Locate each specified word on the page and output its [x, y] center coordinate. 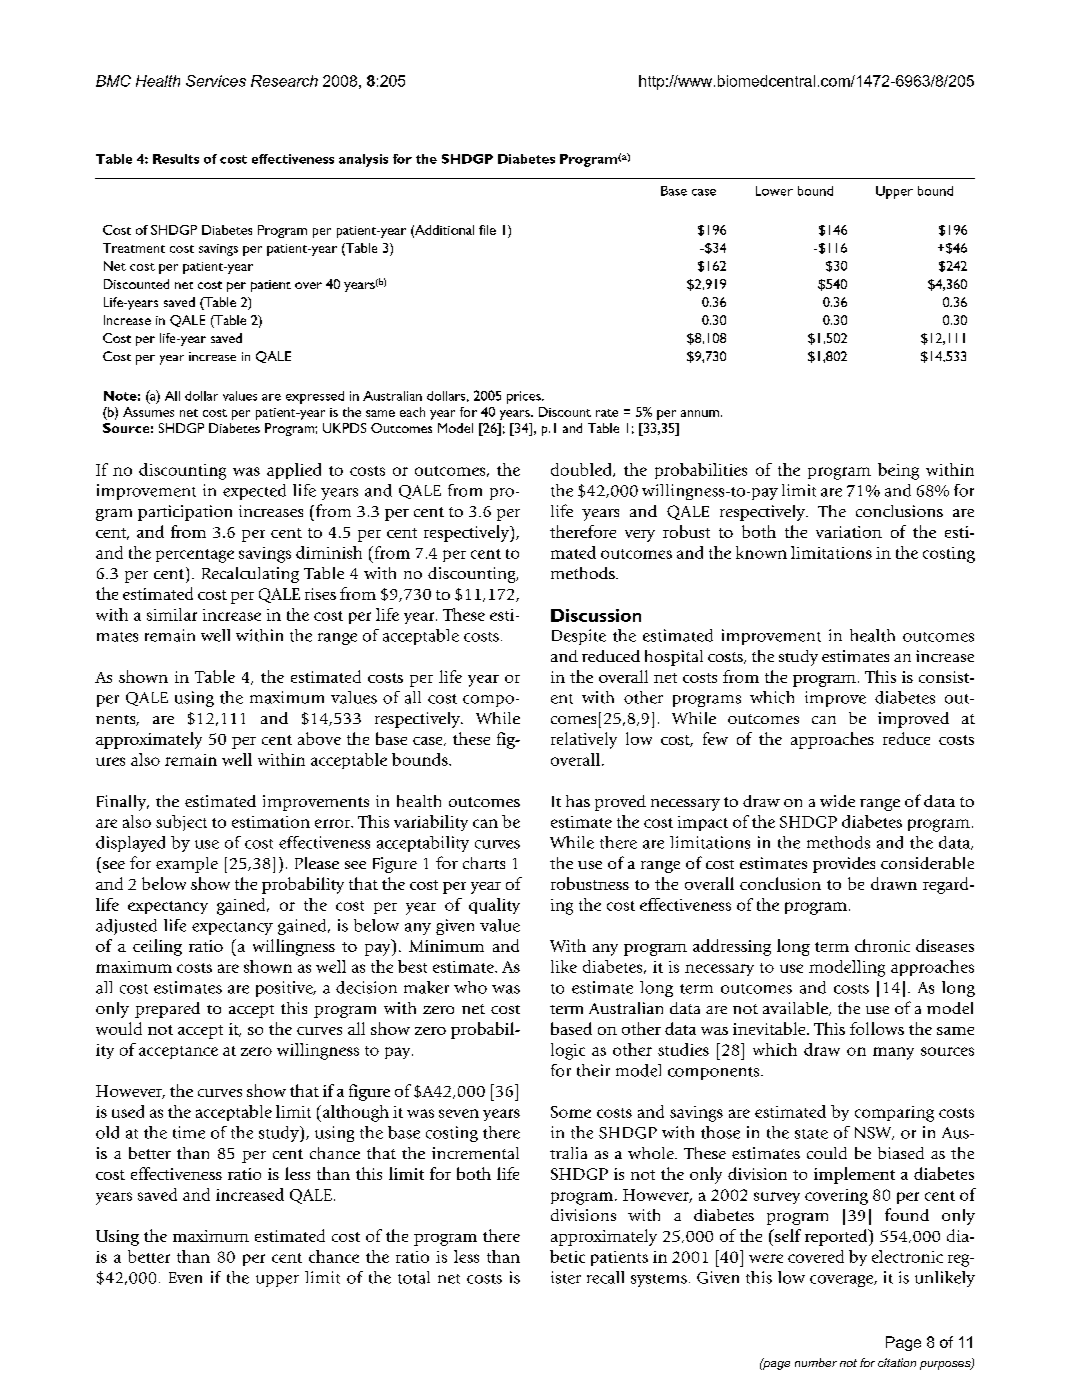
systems [659, 1280]
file [487, 230]
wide [837, 801]
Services [216, 81]
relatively [584, 740]
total [414, 1277]
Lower [774, 191]
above [319, 738]
